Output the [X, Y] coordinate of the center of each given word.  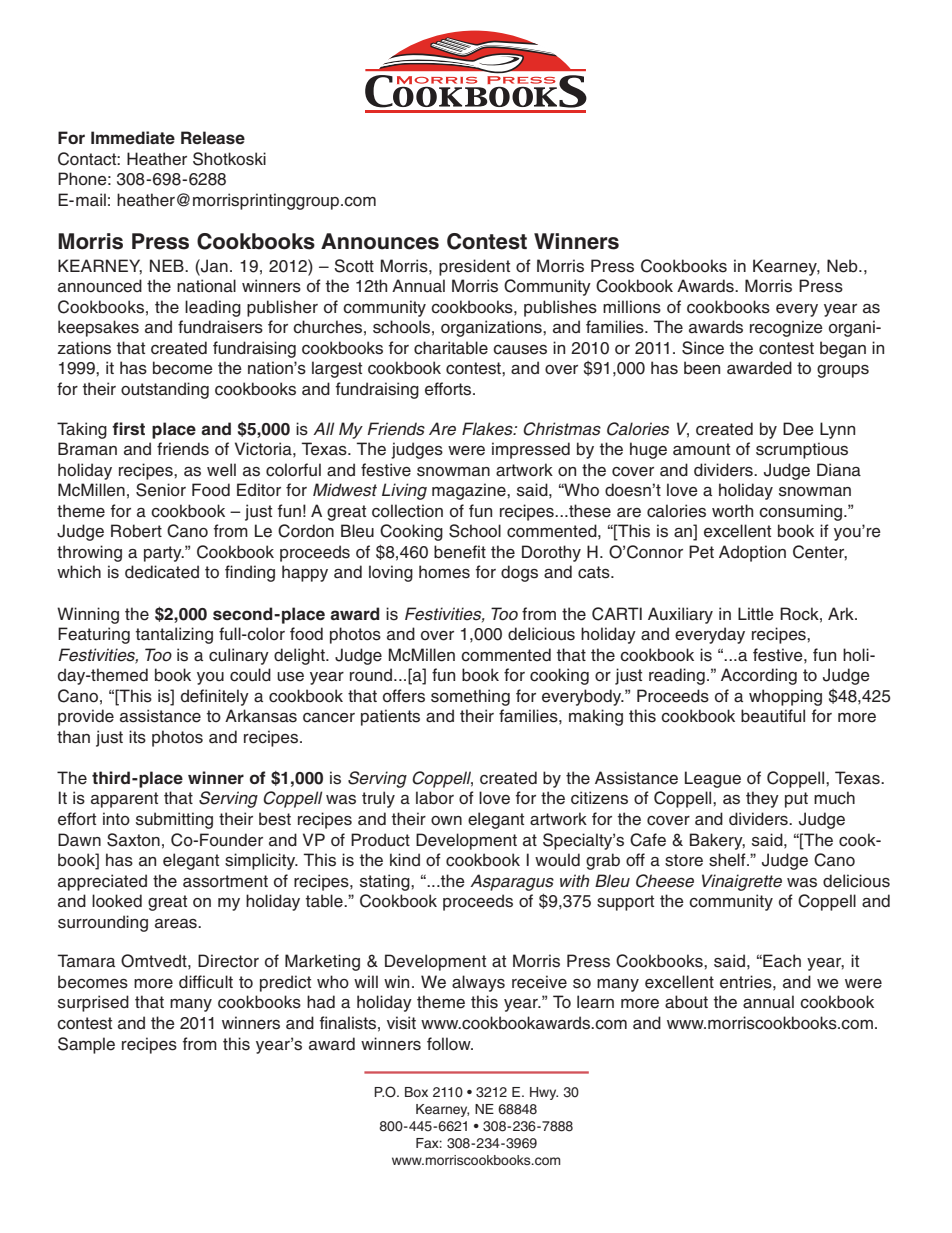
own [446, 821]
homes [444, 572]
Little [756, 614]
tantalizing [174, 635]
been [702, 368]
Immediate [133, 137]
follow [450, 1044]
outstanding [165, 390]
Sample [86, 1045]
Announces [380, 241]
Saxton [133, 840]
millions [632, 307]
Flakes [488, 429]
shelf [728, 860]
